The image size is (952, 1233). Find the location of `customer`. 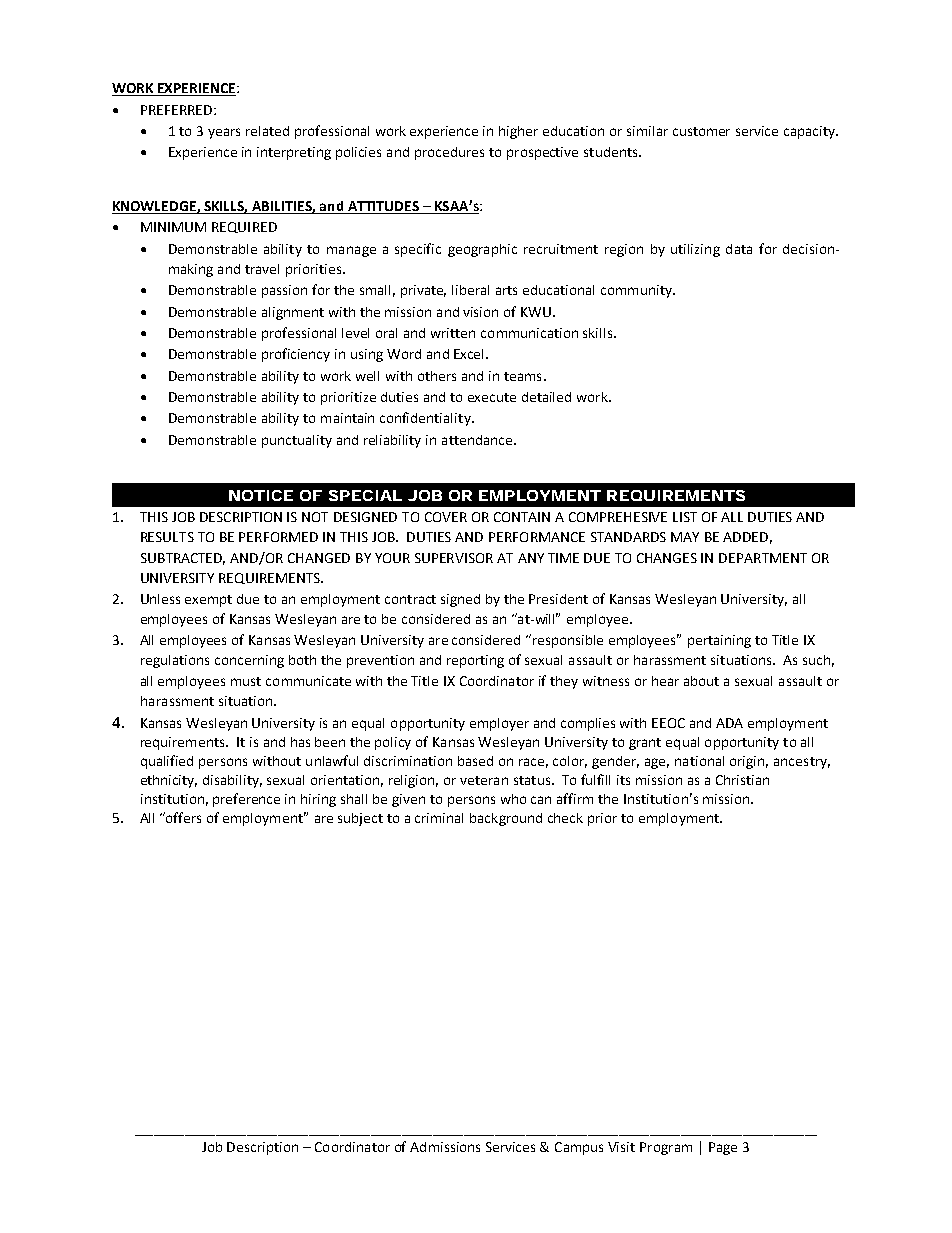

customer is located at coordinates (701, 131).
